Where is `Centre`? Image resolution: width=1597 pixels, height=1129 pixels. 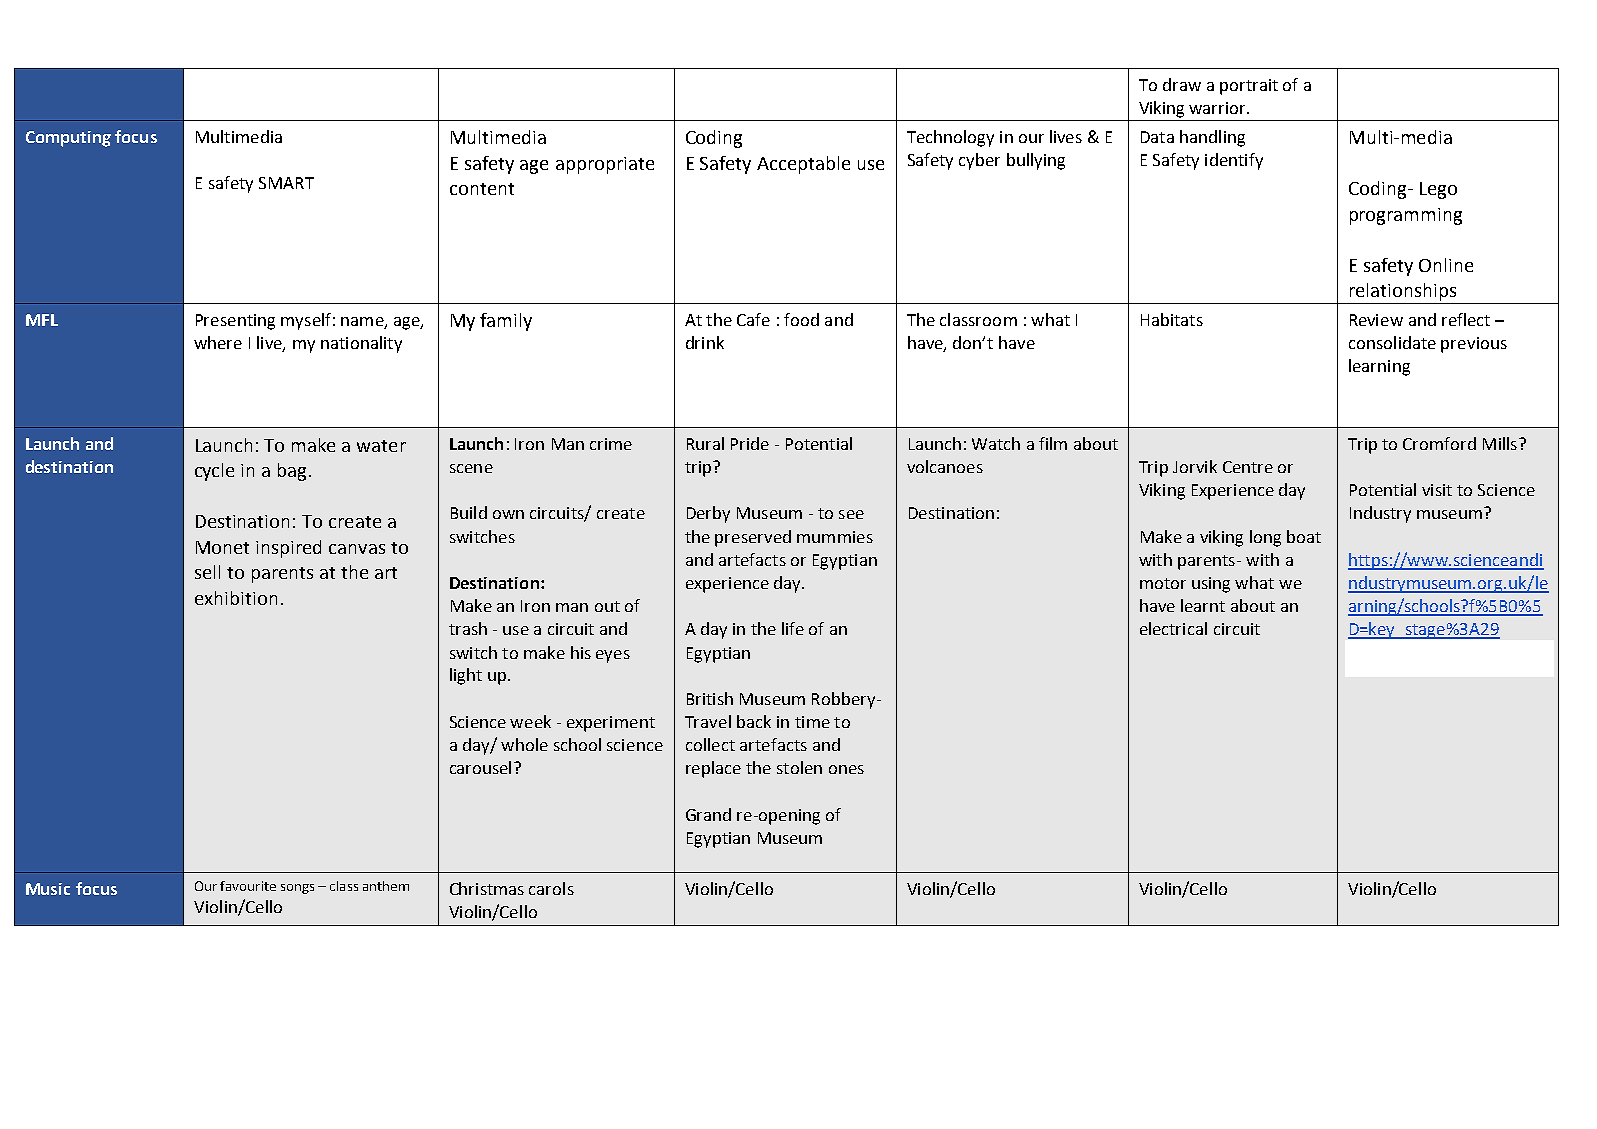 Centre is located at coordinates (1248, 467).
